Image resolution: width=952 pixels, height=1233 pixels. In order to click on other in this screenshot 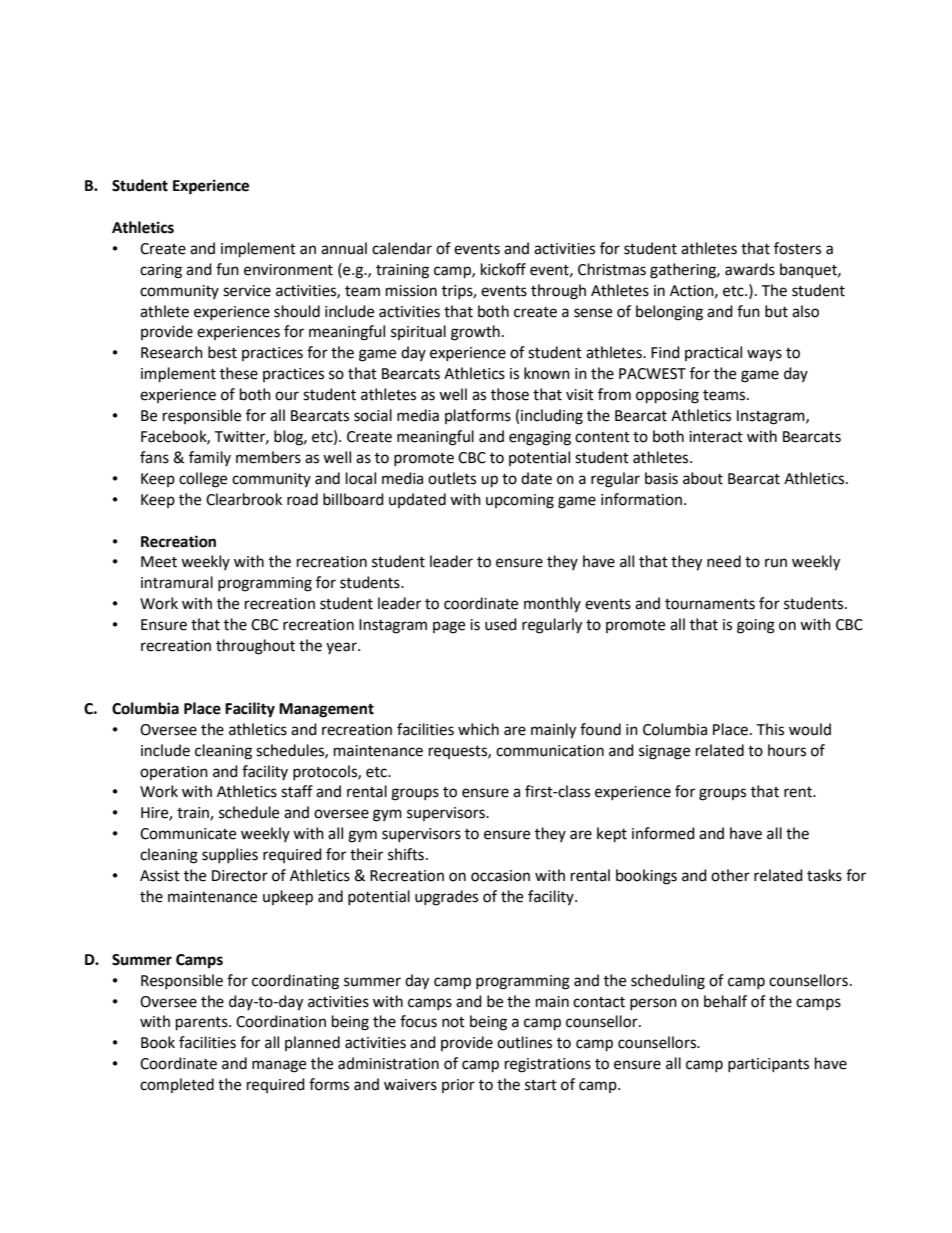, I will do `click(730, 875)`.
